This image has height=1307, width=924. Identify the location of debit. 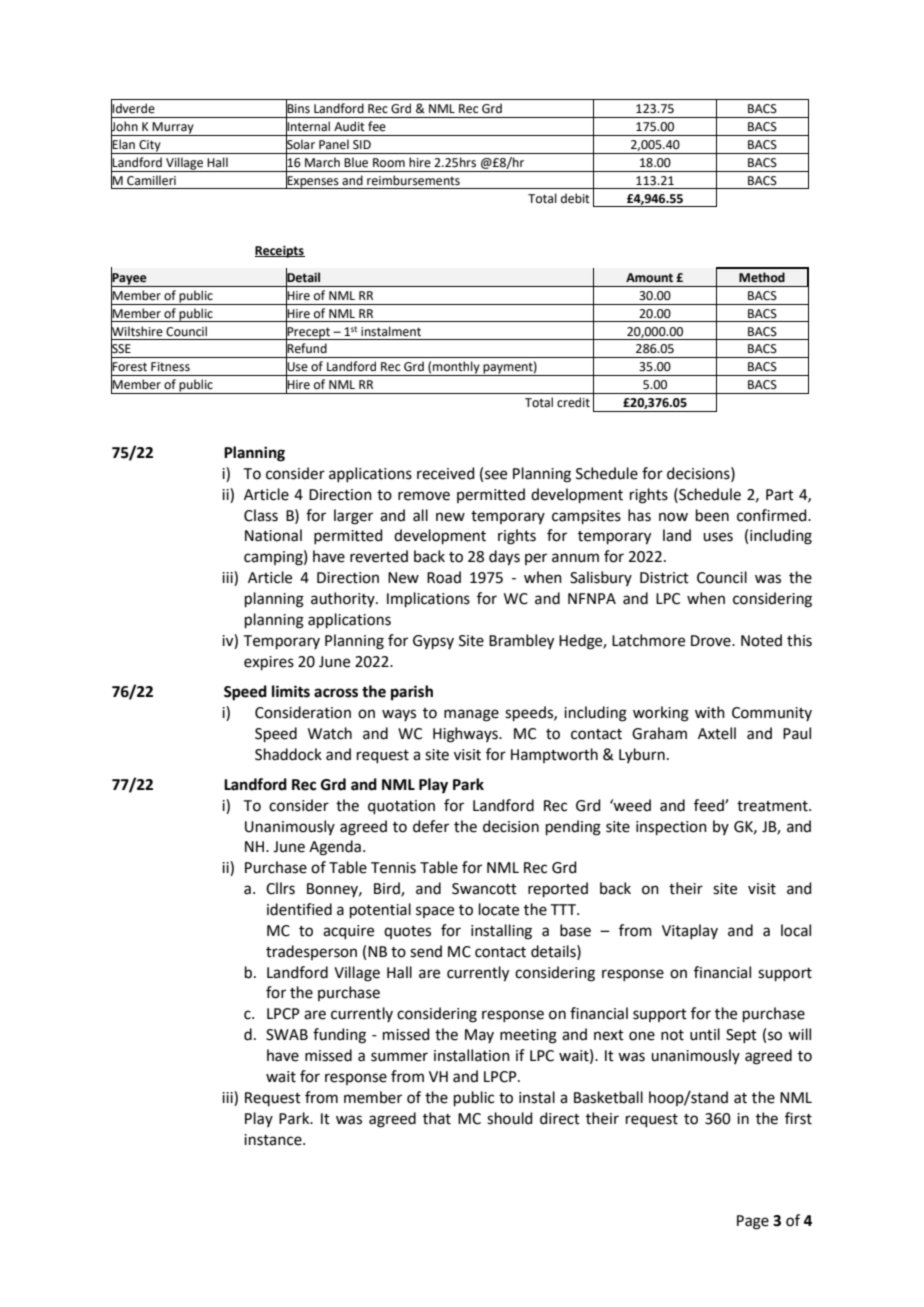
(575, 198).
